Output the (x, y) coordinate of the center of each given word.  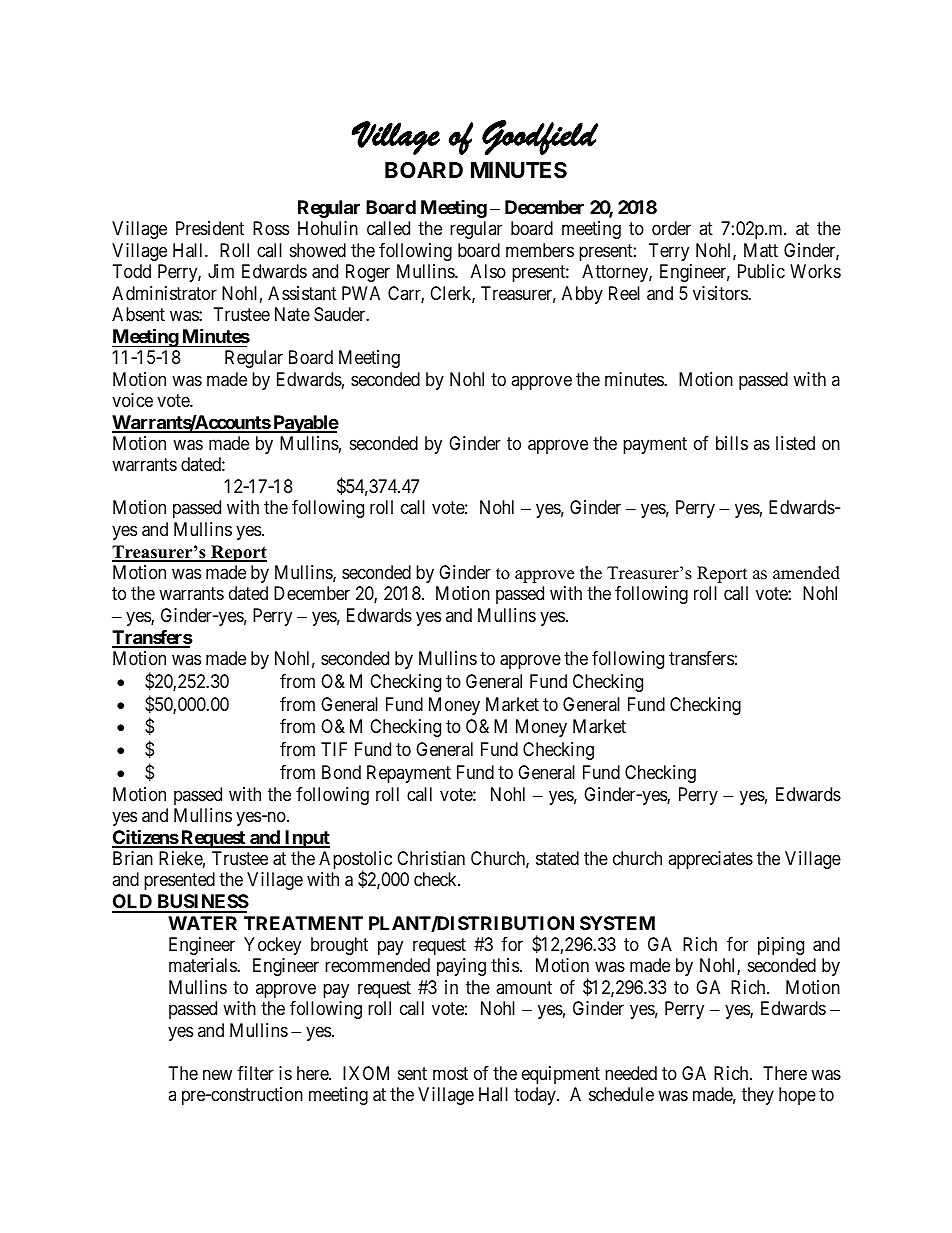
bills (732, 443)
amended (806, 573)
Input (306, 839)
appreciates (710, 860)
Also (488, 271)
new (217, 1074)
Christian (431, 858)
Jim (221, 271)
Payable (305, 424)
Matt (761, 250)
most (450, 1073)
